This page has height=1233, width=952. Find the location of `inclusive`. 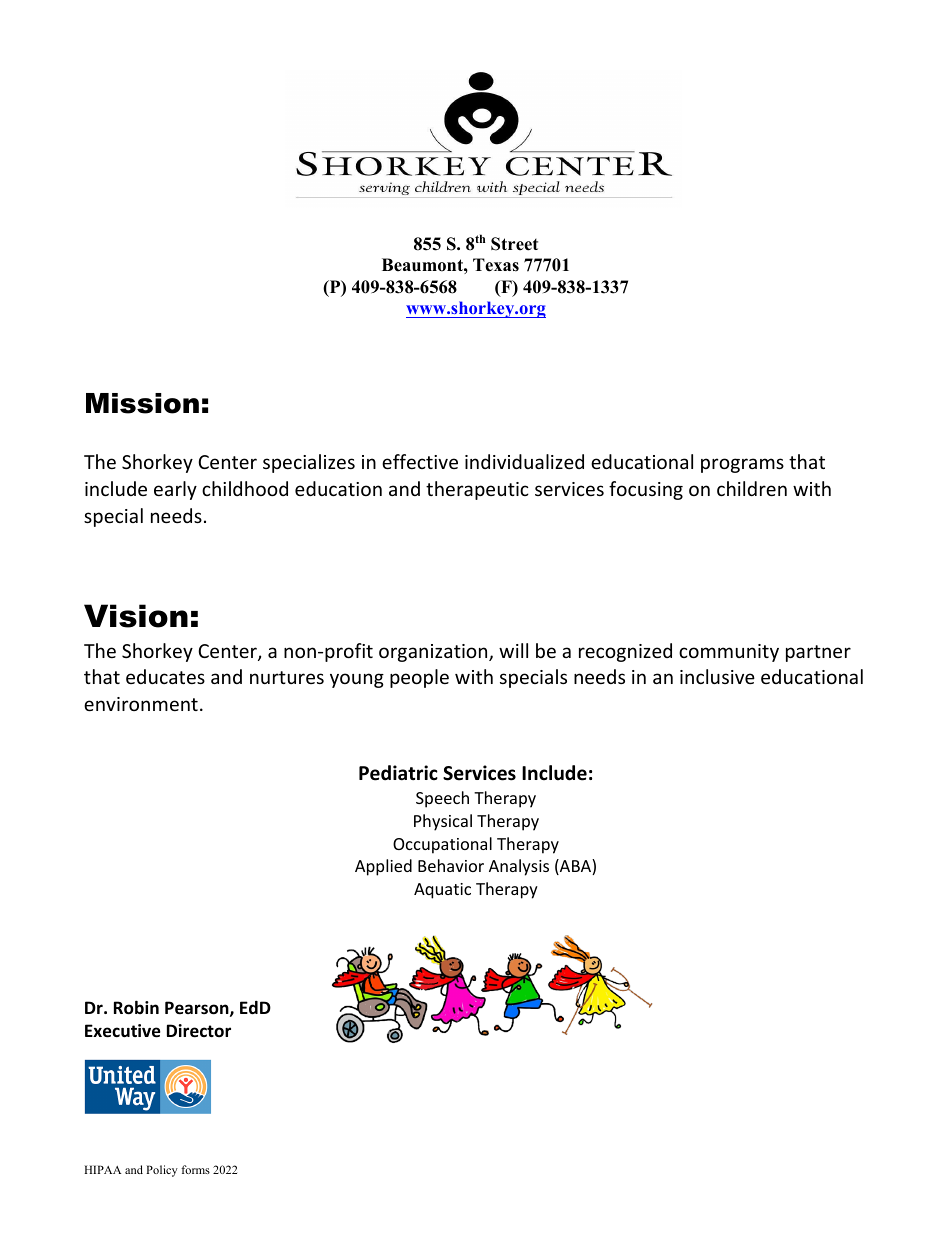

inclusive is located at coordinates (717, 676).
